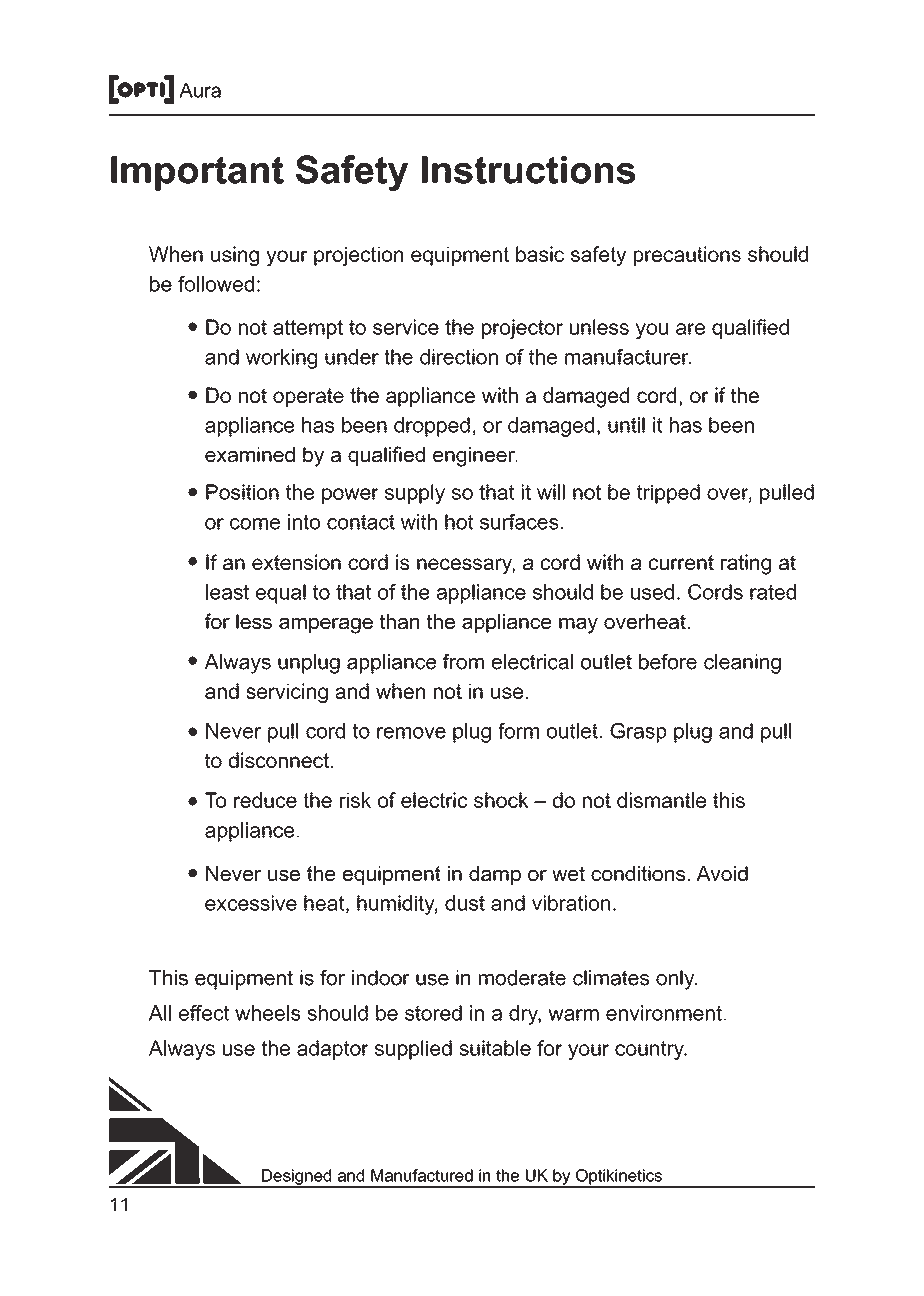 Image resolution: width=924 pixels, height=1296 pixels. I want to click on tripped, so click(668, 494).
